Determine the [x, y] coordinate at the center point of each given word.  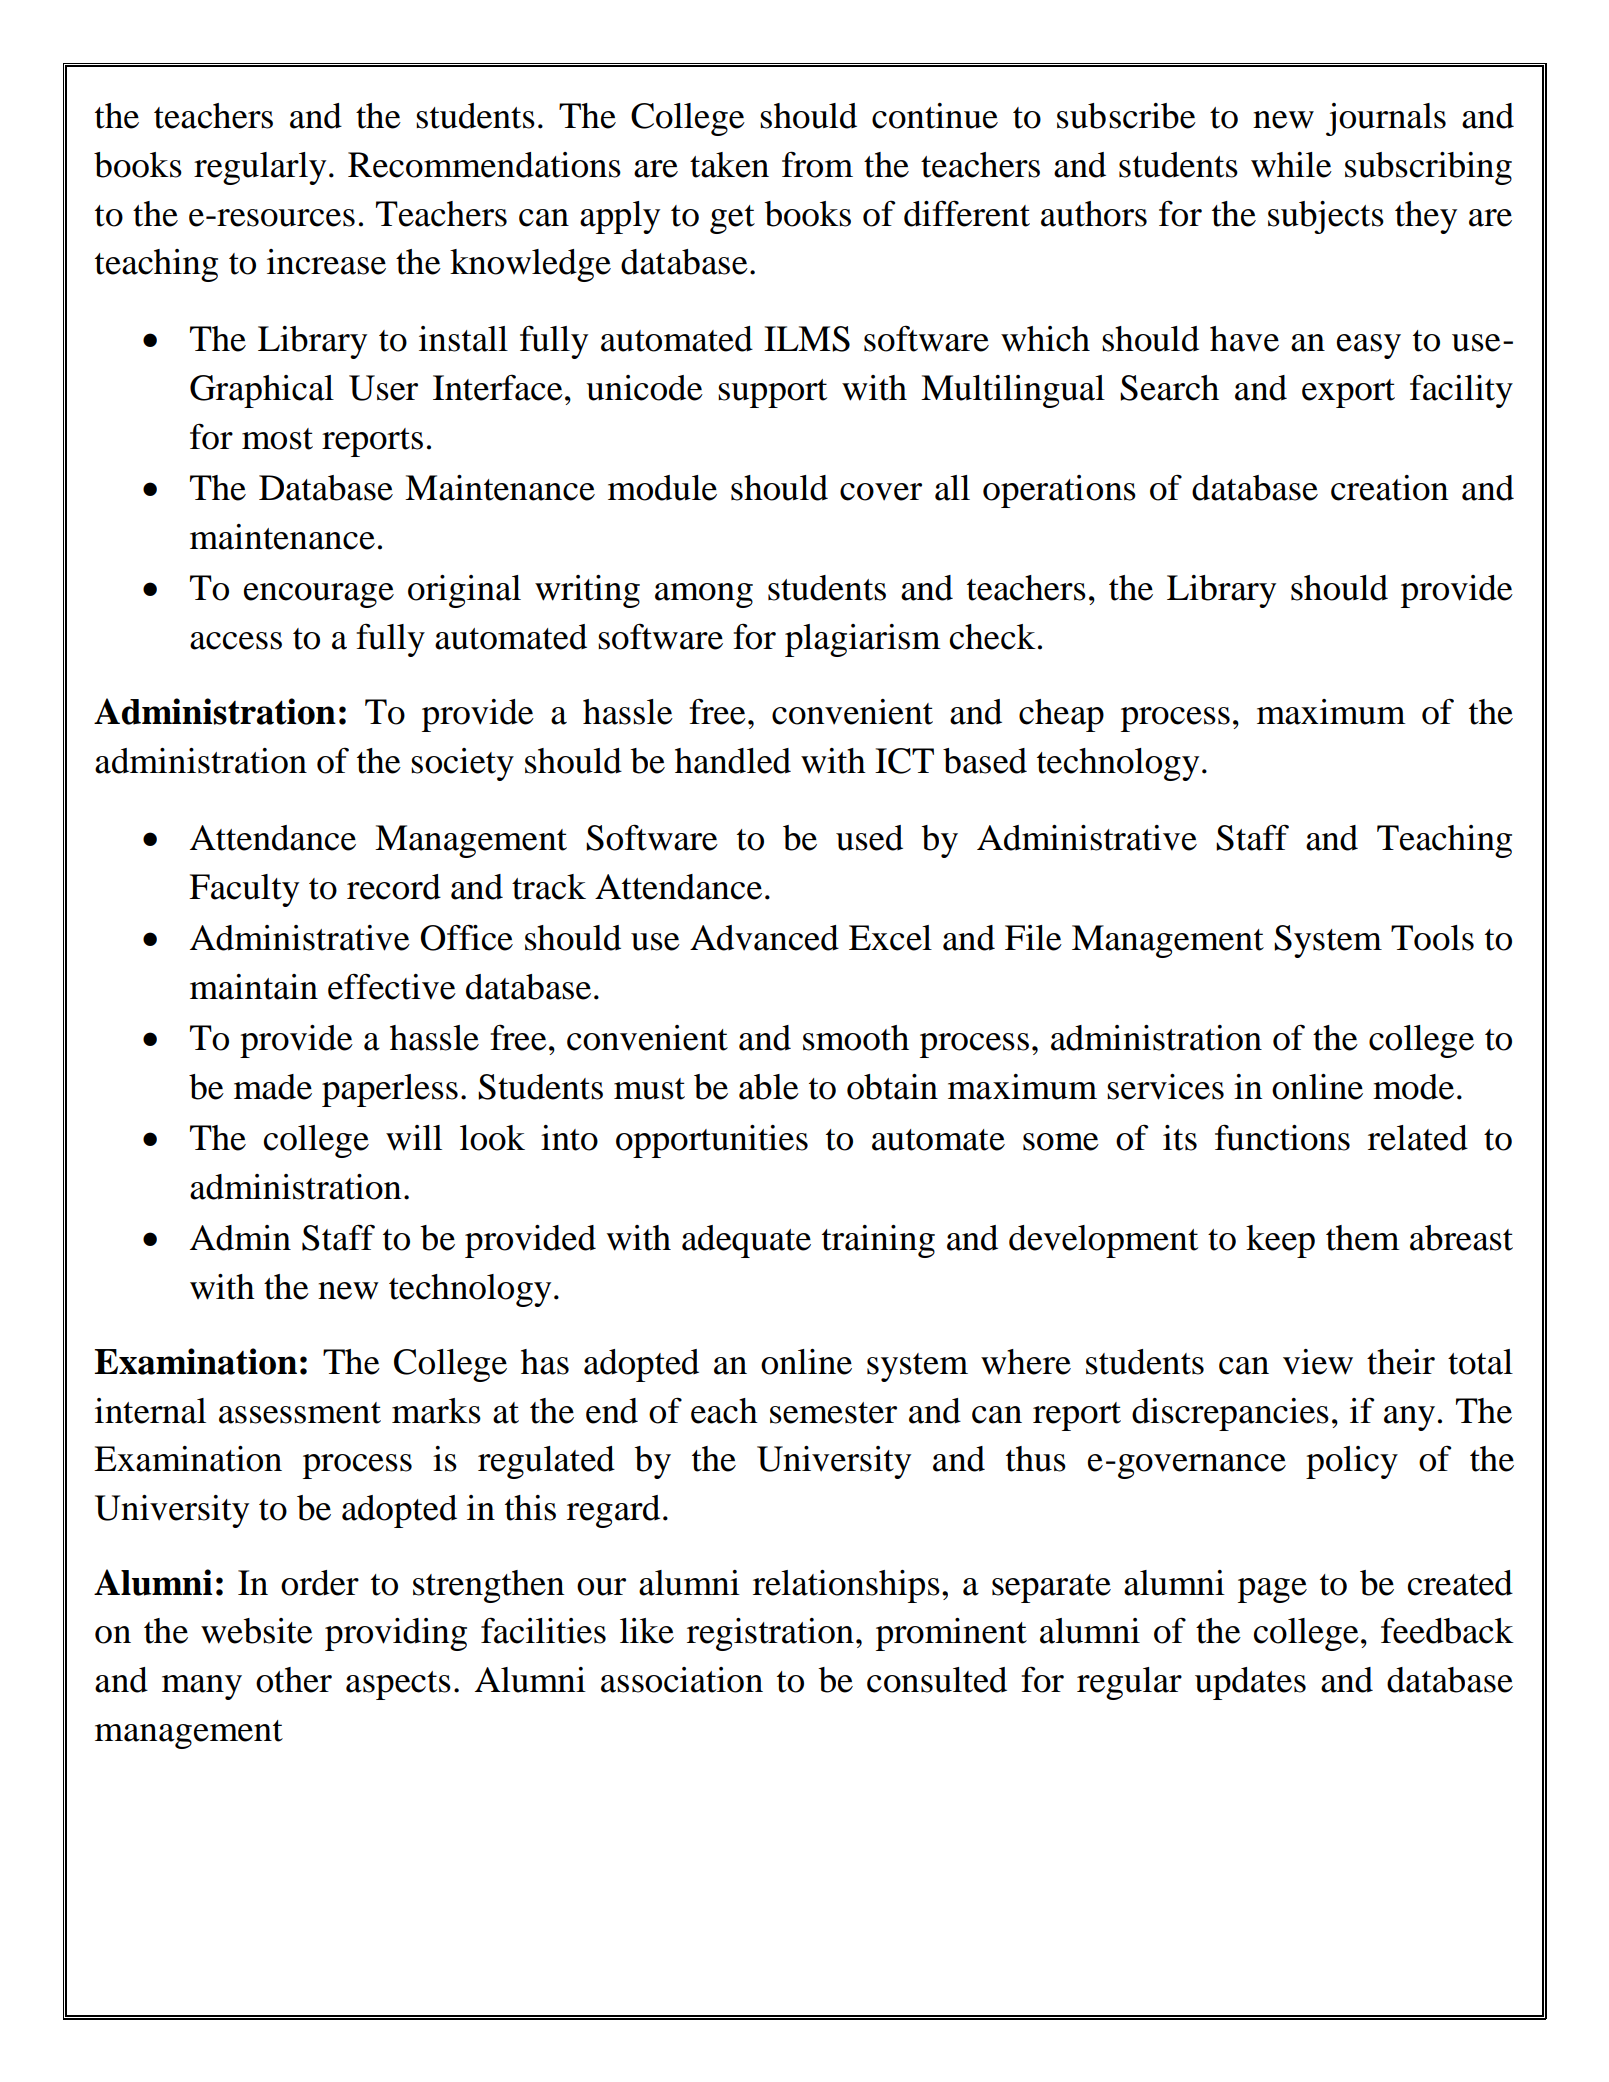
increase [326, 262]
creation [1389, 488]
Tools [1432, 938]
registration [770, 1634]
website [257, 1631]
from [817, 164]
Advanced [764, 938]
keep [1280, 1241]
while [1291, 165]
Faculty [244, 890]
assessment [300, 1413]
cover [881, 492]
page [1272, 1590]
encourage [319, 595]
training [878, 1241]
